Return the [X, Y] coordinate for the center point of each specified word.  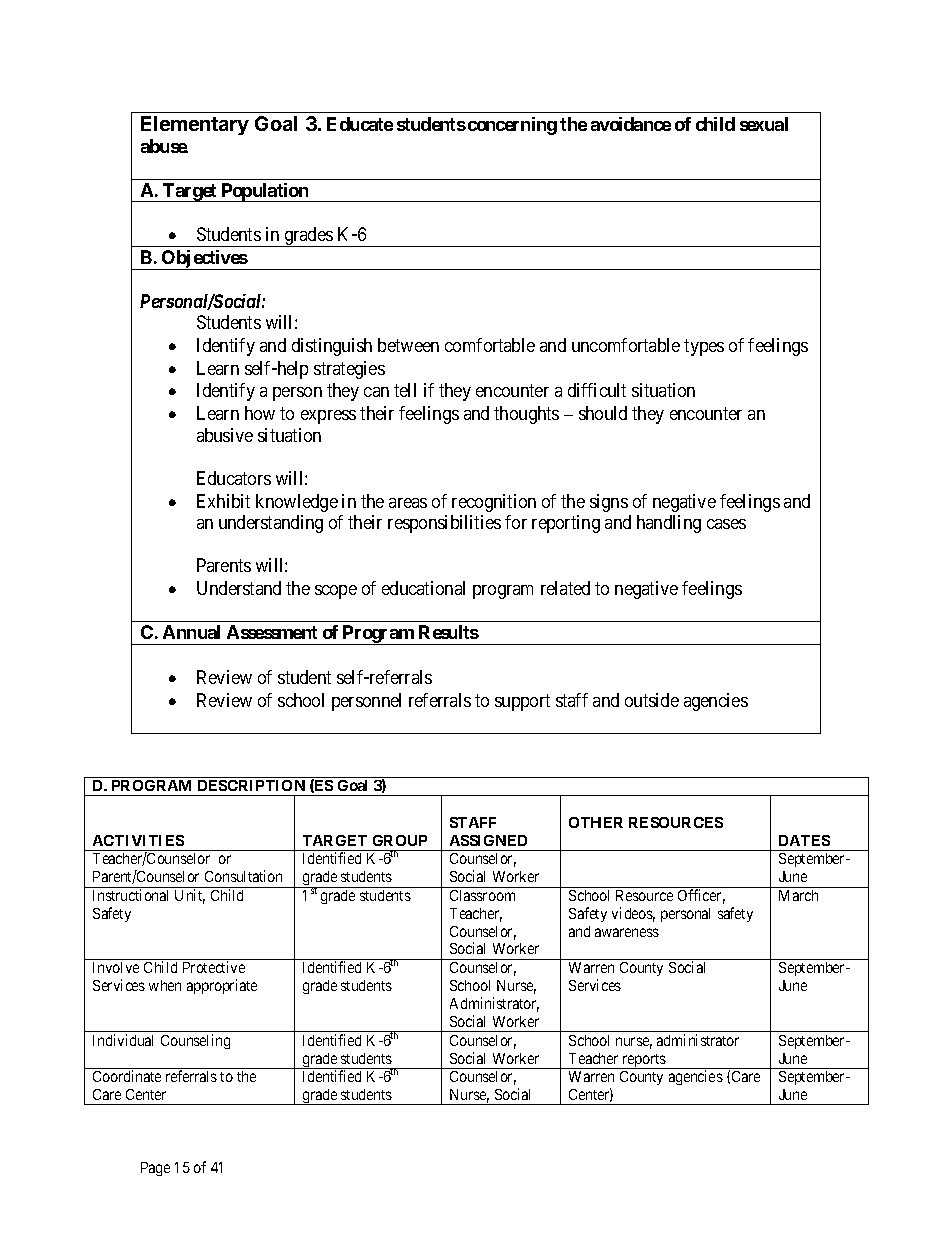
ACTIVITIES [138, 840]
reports [644, 1061]
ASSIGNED [488, 840]
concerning [512, 126]
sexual [764, 124]
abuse [164, 146]
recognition [494, 503]
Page [155, 1169]
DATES [804, 840]
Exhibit [223, 501]
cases [726, 524]
